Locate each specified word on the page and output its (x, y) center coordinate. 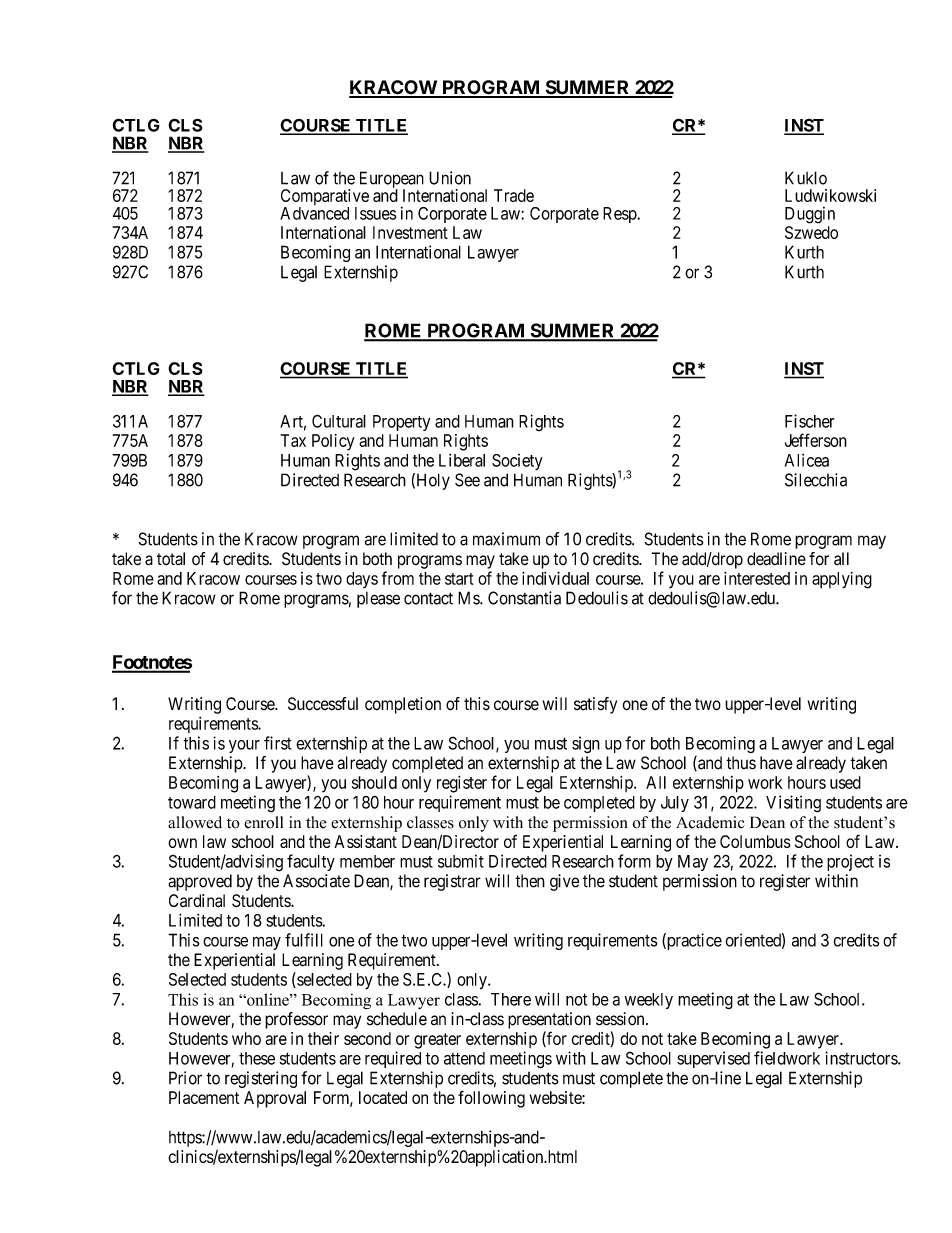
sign (586, 745)
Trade (514, 195)
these (257, 1058)
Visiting (793, 804)
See (467, 480)
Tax (293, 440)
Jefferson (816, 440)
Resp (620, 215)
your (244, 746)
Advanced (314, 213)
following (491, 1099)
